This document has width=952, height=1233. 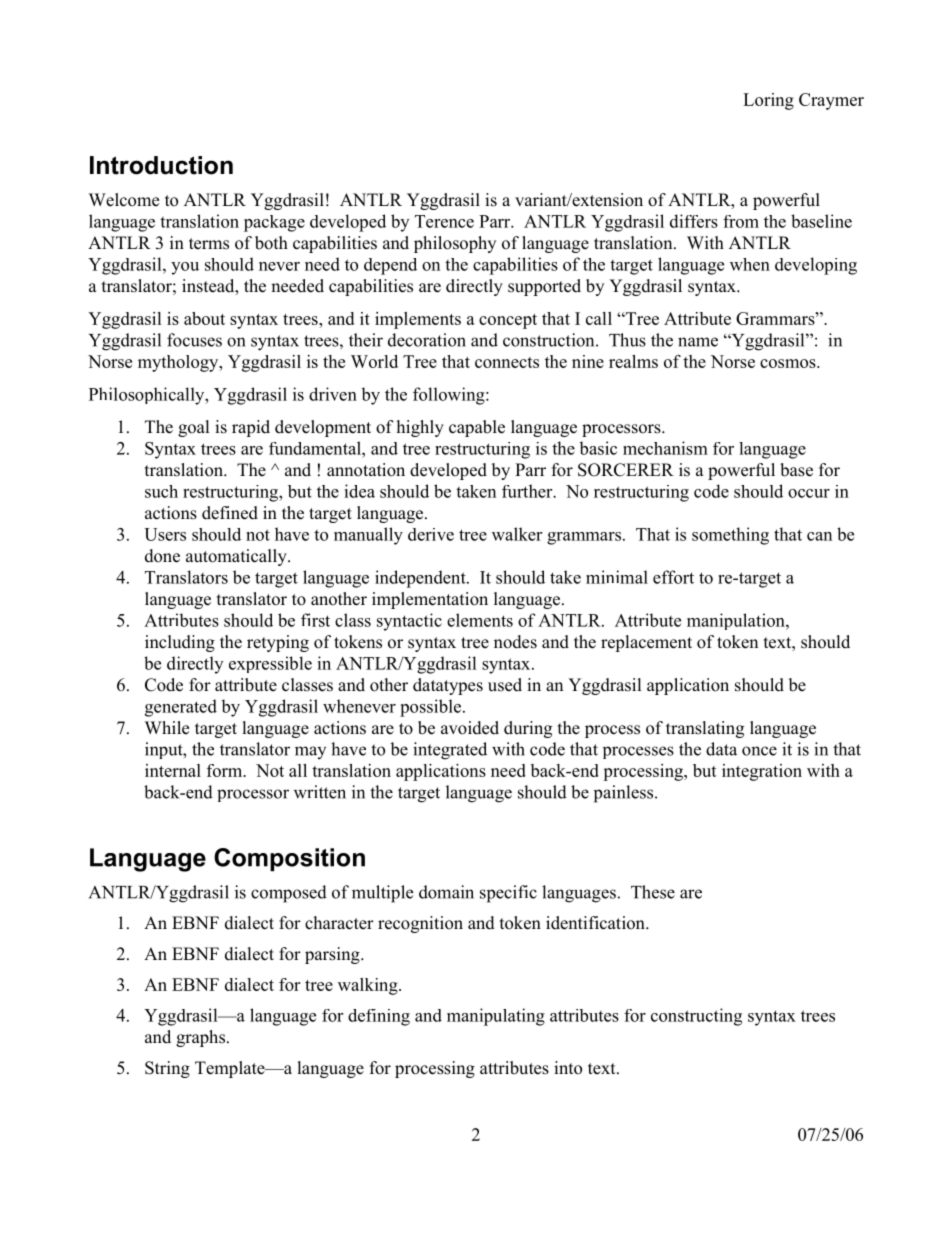 What do you see at coordinates (768, 101) in the document?
I see `Loring` at bounding box center [768, 101].
